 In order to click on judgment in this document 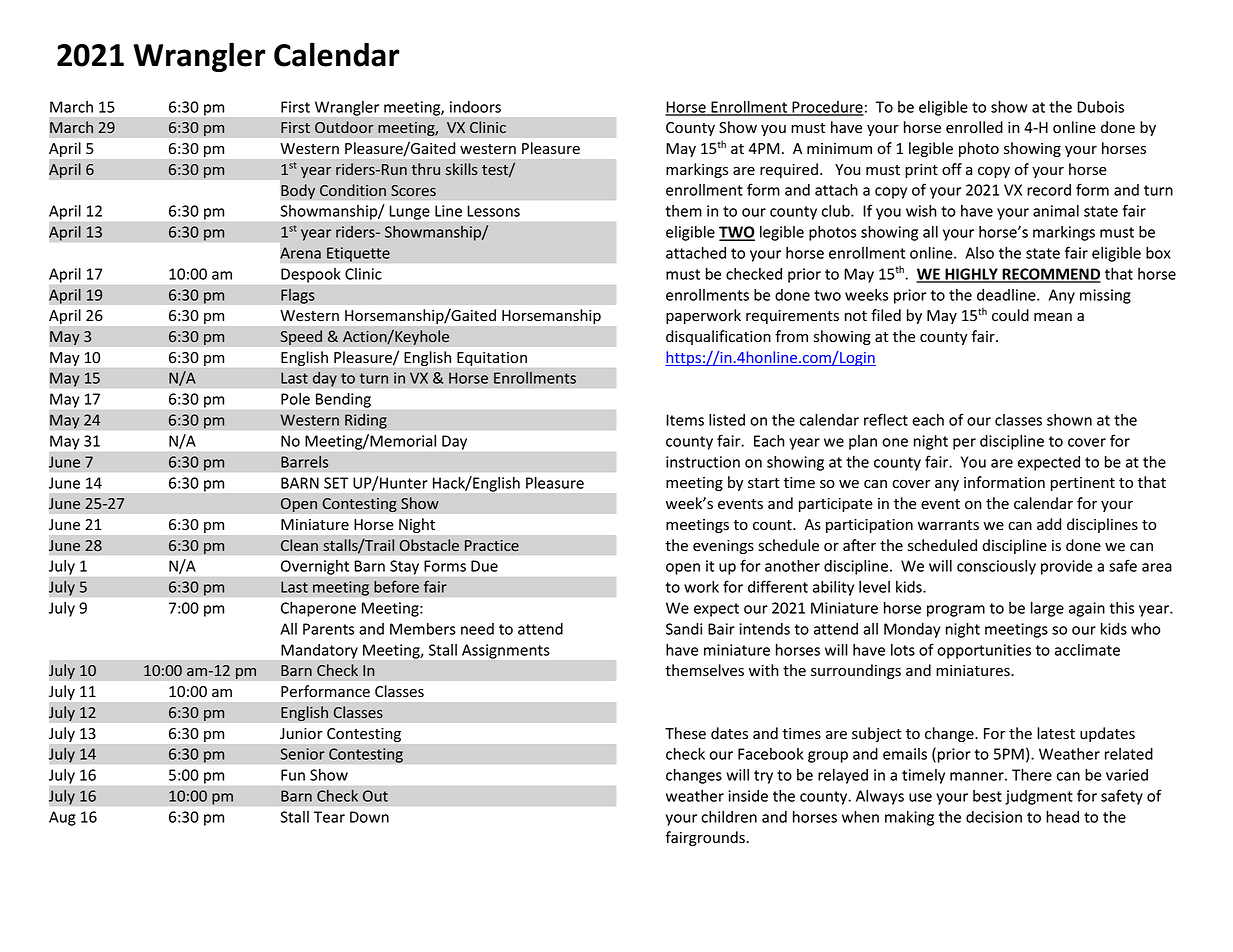, I will do `click(1039, 797)`.
